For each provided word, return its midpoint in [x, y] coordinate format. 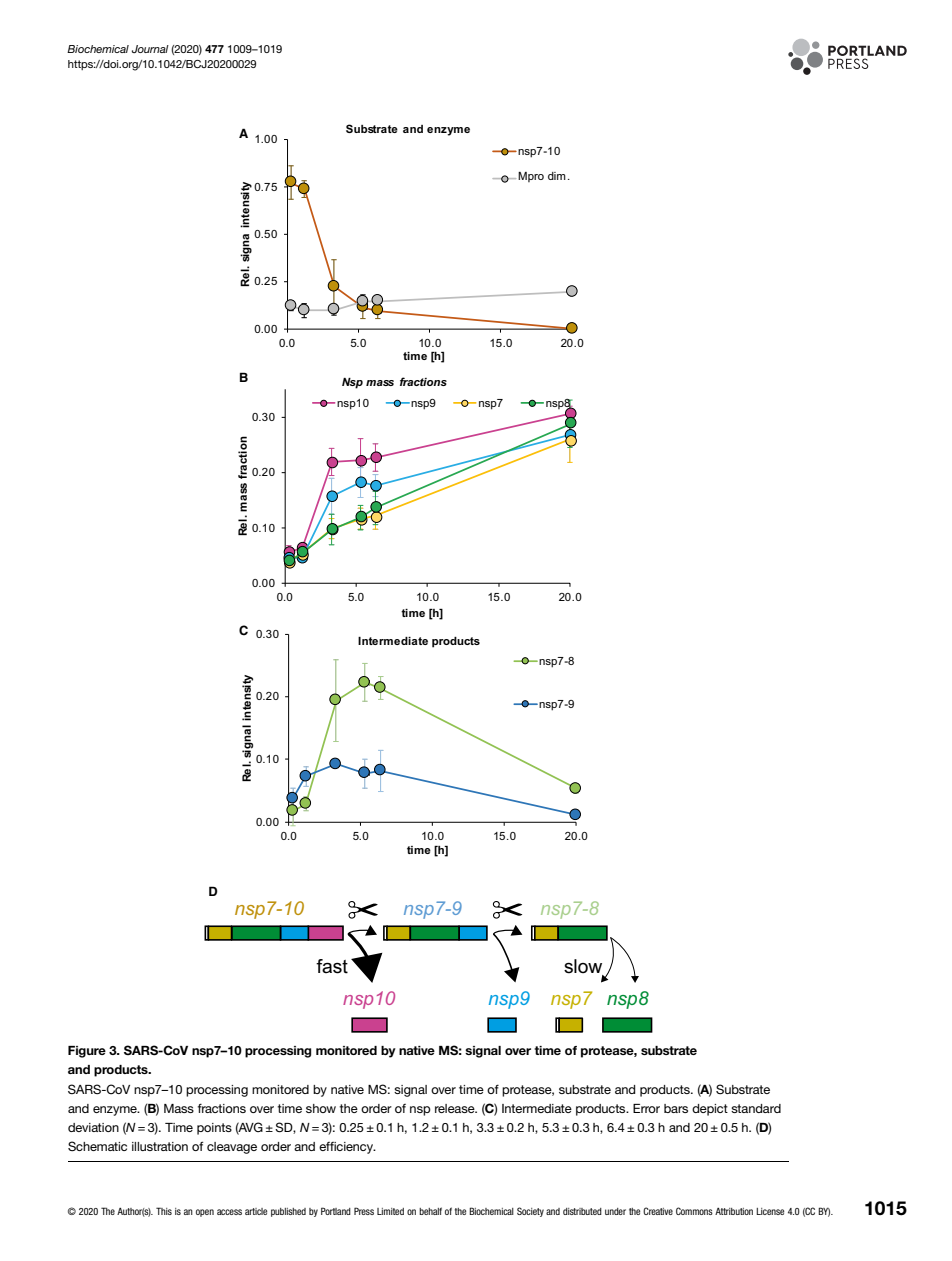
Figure [87, 1052]
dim [557, 176]
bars [676, 1108]
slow [583, 966]
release [456, 1108]
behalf [430, 1211]
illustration [160, 1146]
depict [710, 1110]
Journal [150, 49]
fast [332, 966]
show [321, 1108]
